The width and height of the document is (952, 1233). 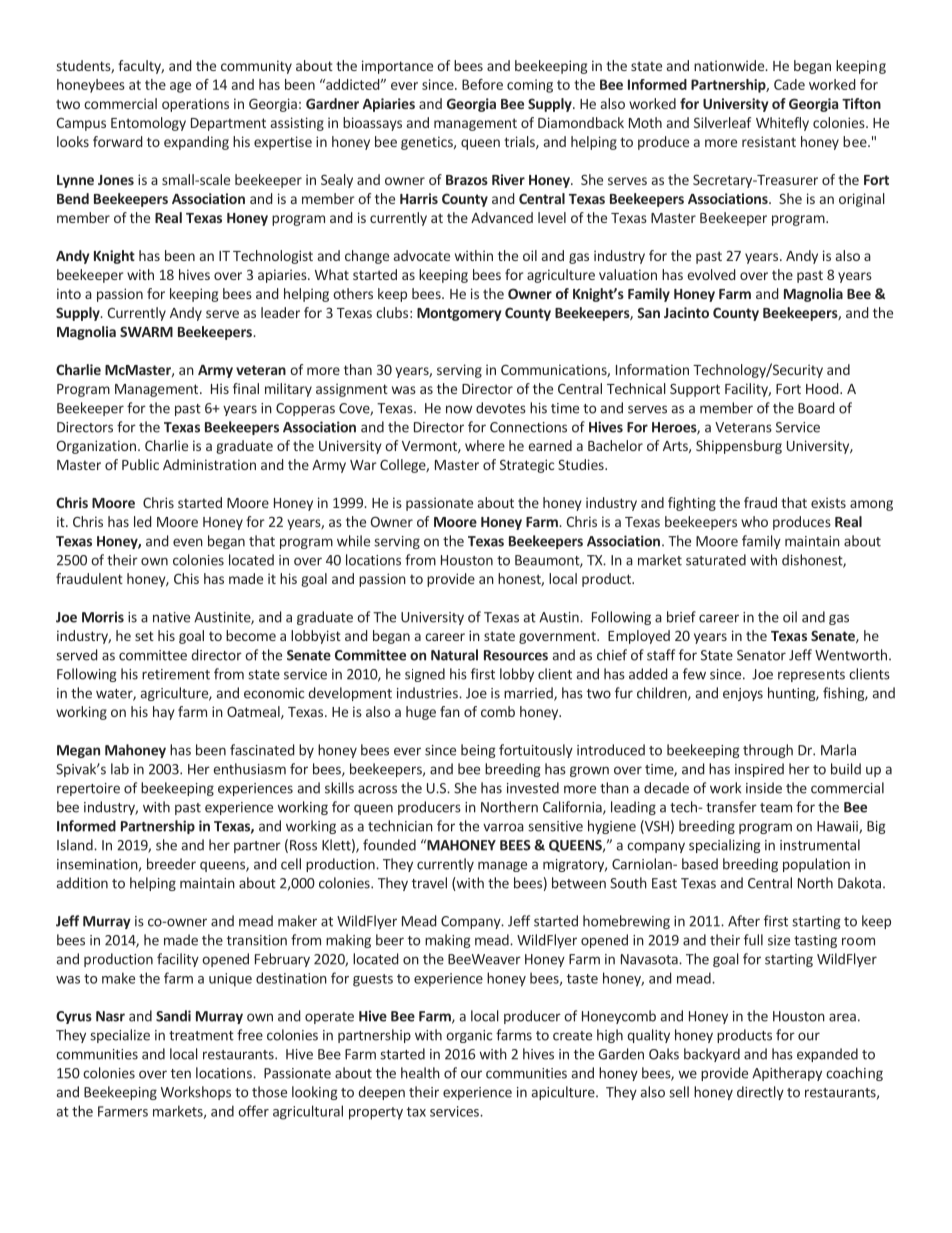 What do you see at coordinates (195, 105) in the document?
I see `operations` at bounding box center [195, 105].
